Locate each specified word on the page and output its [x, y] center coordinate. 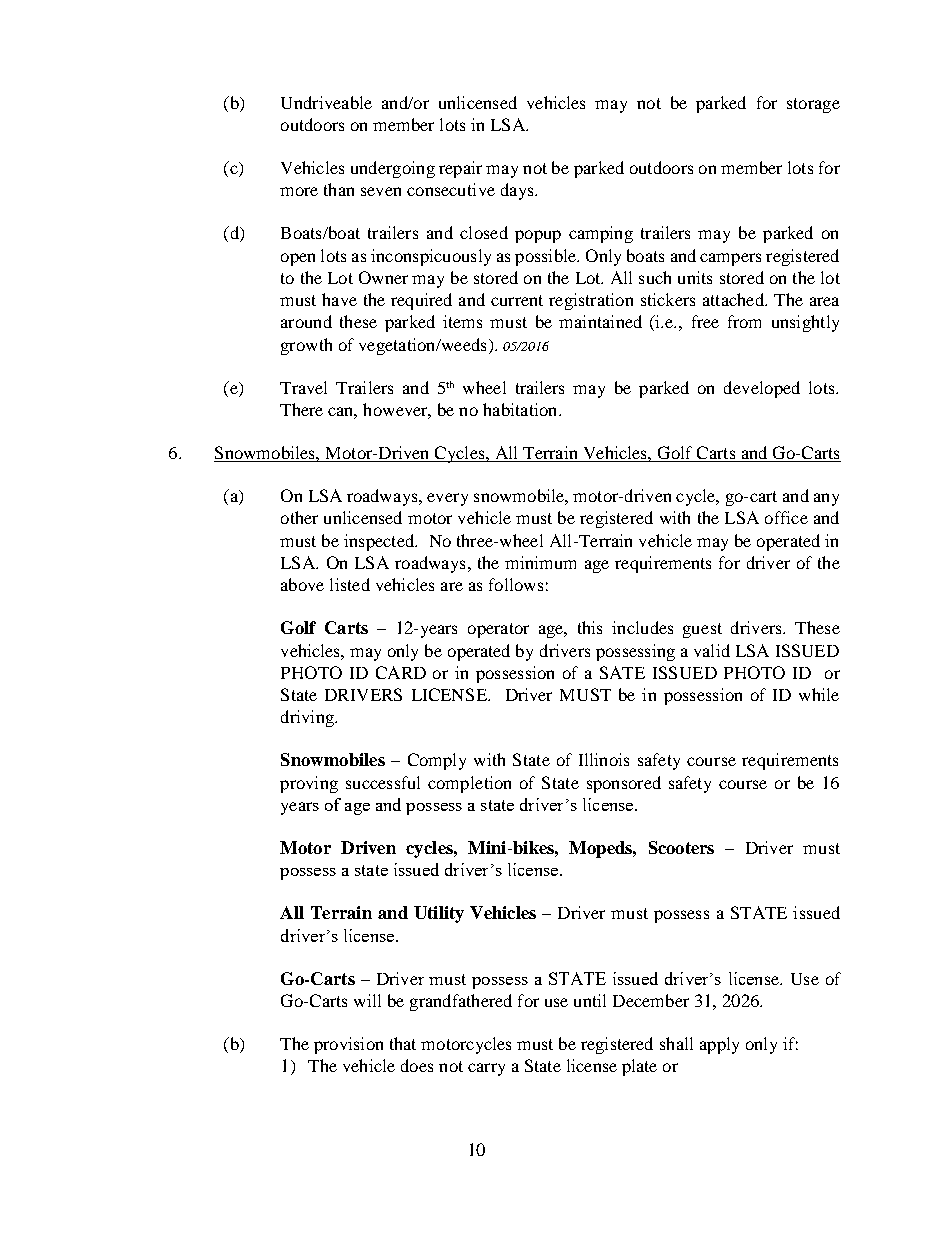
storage [813, 105]
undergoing [393, 169]
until [590, 1000]
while [819, 694]
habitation [521, 409]
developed [762, 389]
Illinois [604, 759]
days [518, 191]
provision [348, 1045]
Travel [303, 387]
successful [383, 782]
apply [719, 1045]
